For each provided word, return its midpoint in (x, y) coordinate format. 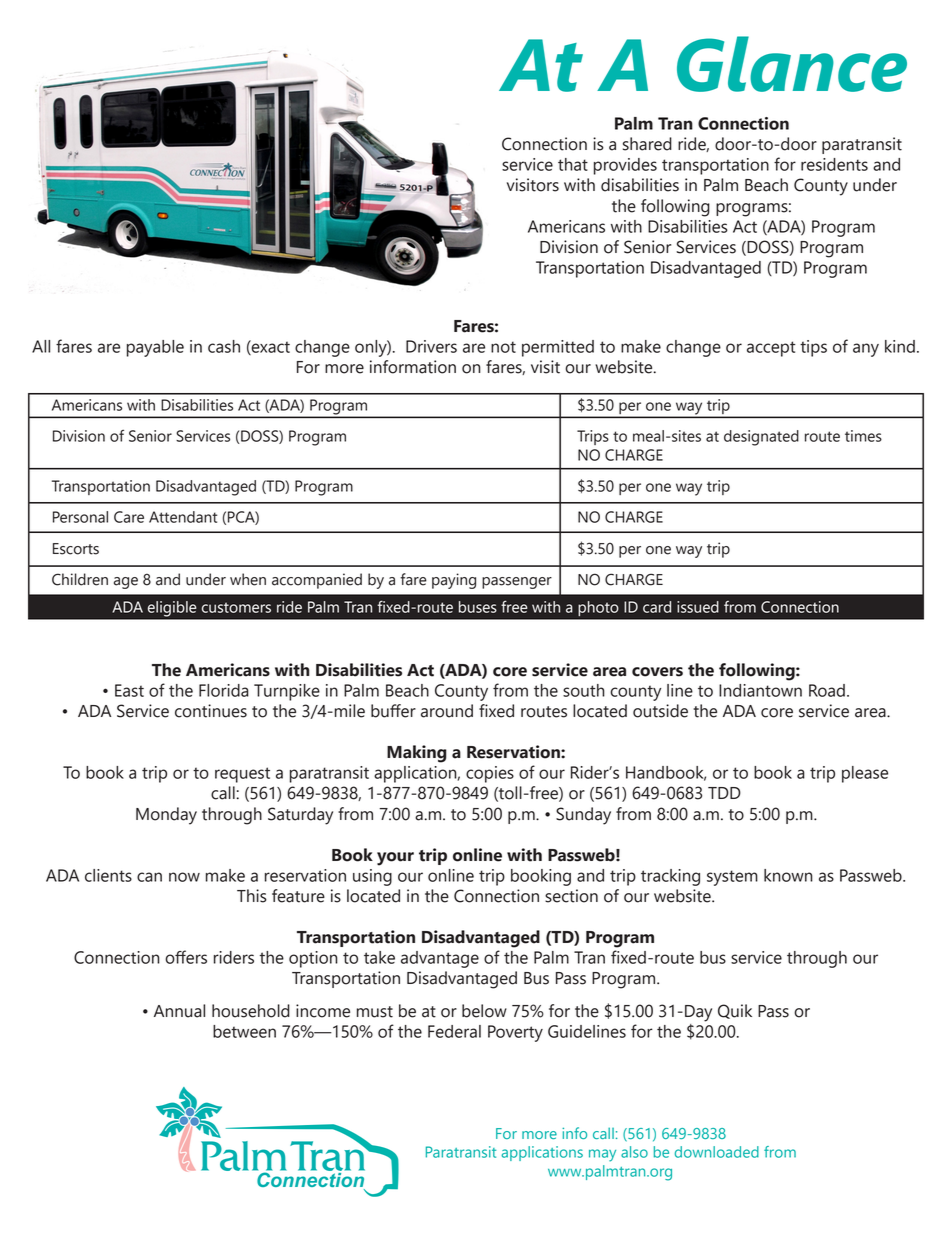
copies (490, 774)
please (865, 774)
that (573, 164)
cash (224, 346)
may (602, 1155)
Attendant (183, 517)
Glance (792, 64)
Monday (166, 816)
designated (761, 438)
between (244, 1031)
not (503, 347)
